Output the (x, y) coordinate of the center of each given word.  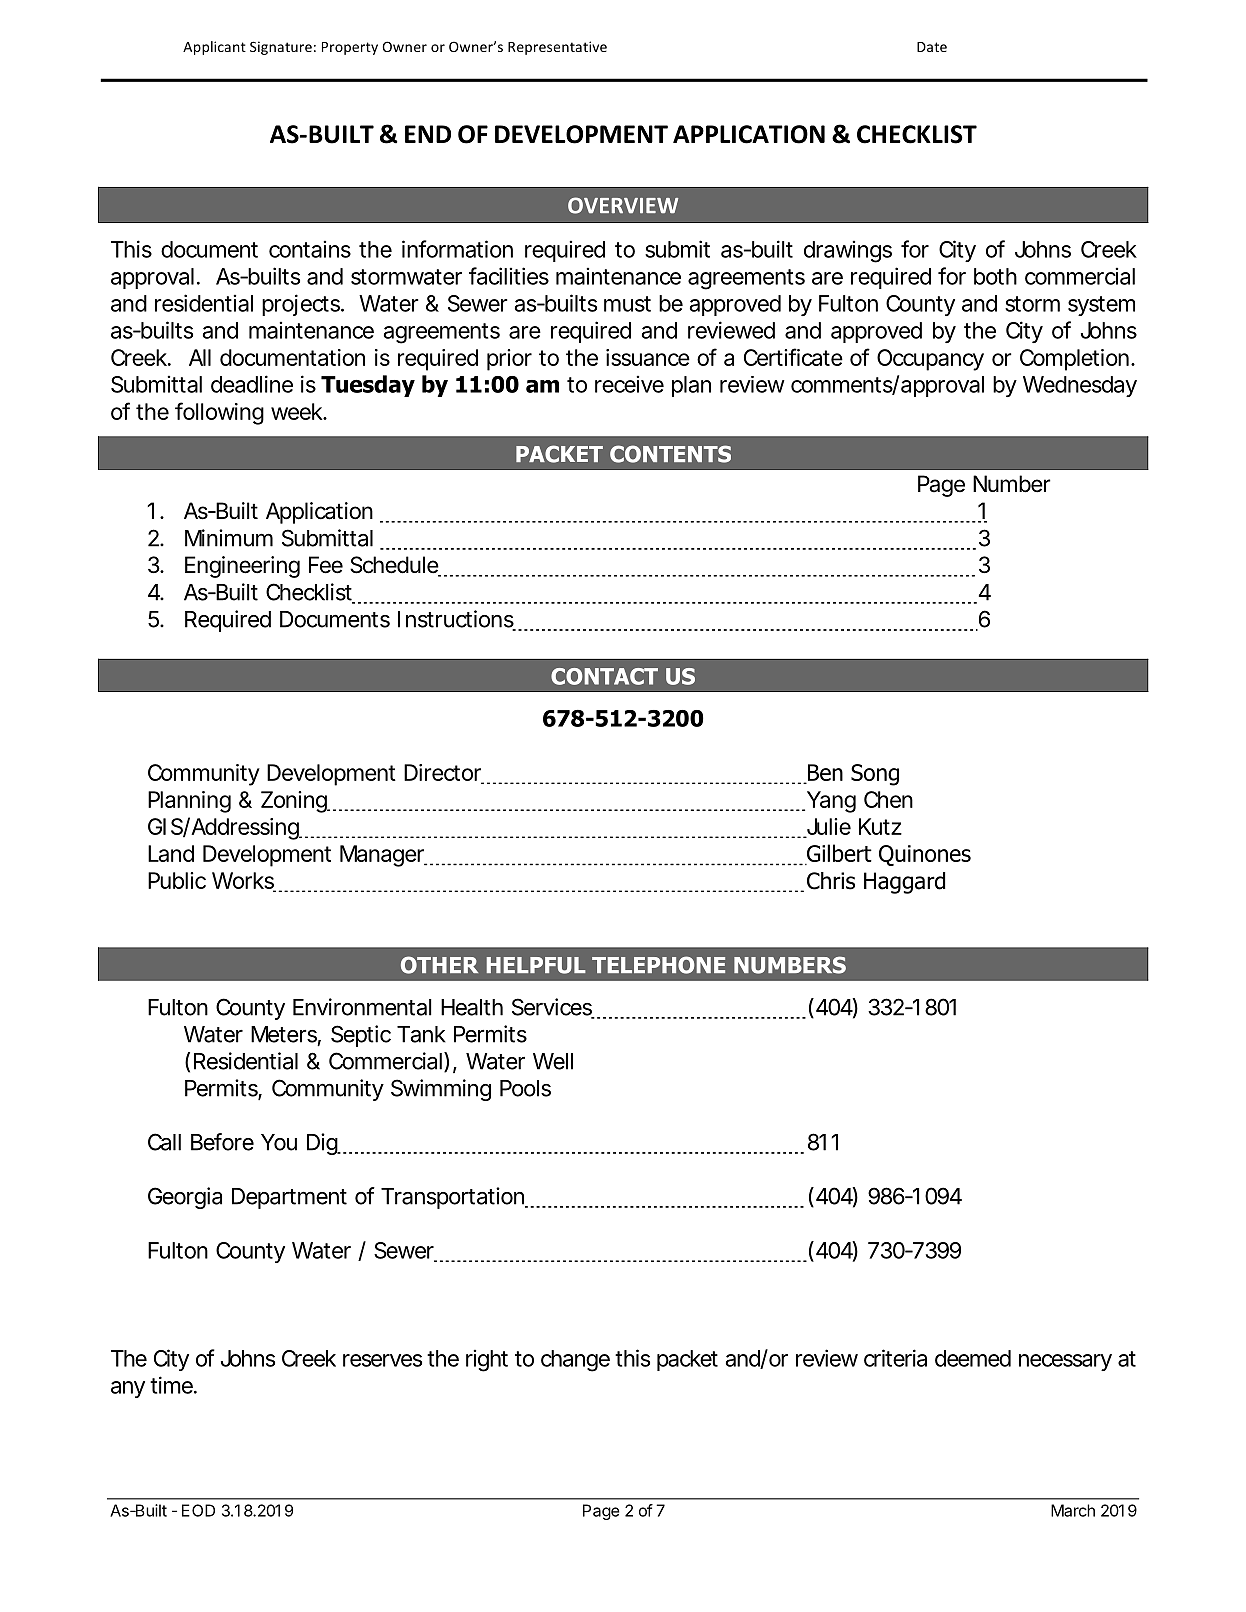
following (219, 413)
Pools (525, 1088)
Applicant (214, 48)
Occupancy (930, 360)
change (575, 1361)
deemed (973, 1358)
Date (932, 47)
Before (222, 1142)
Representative (557, 48)
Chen (888, 799)
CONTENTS (670, 454)
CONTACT (604, 676)
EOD (198, 1510)
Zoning (295, 802)
